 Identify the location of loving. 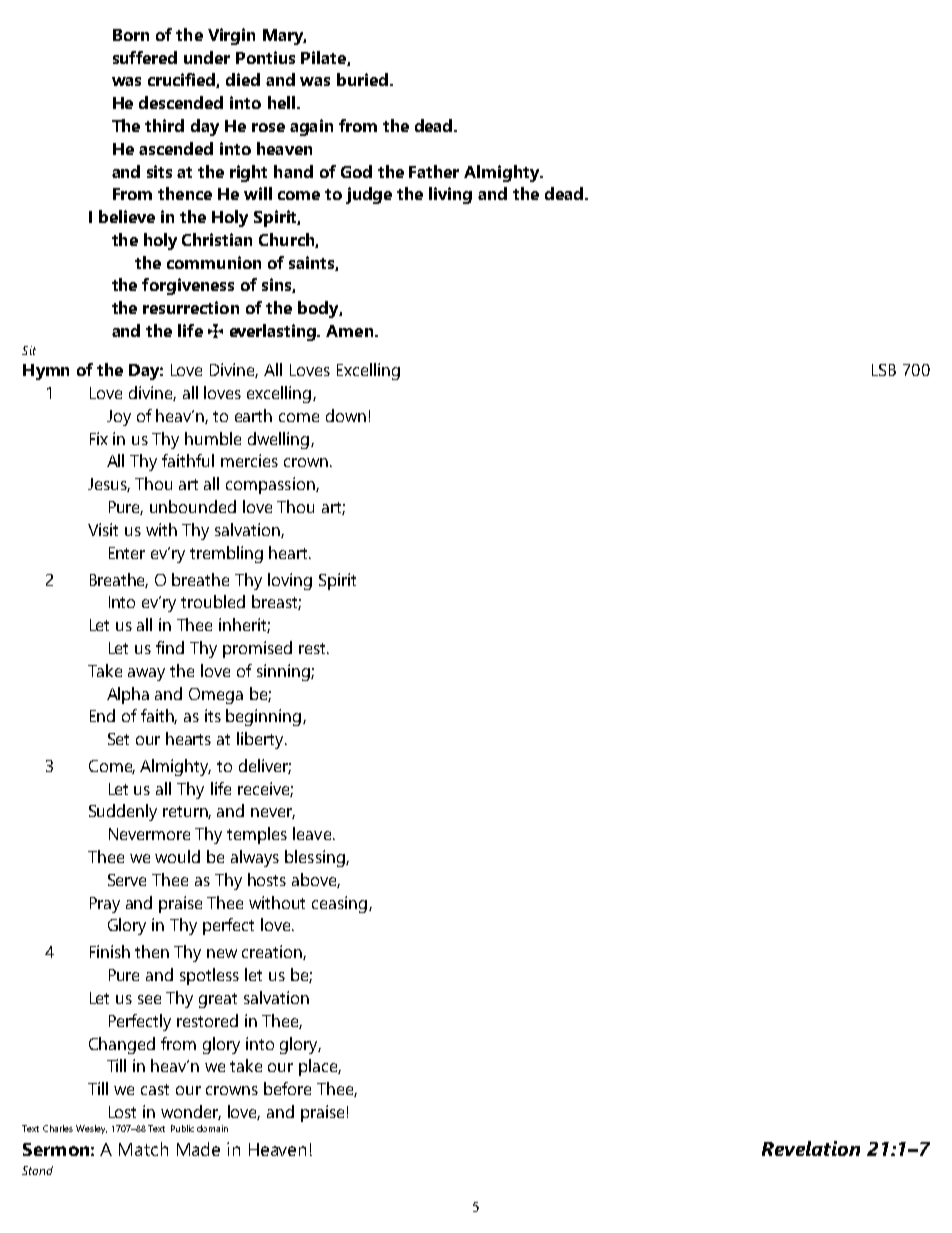
(290, 581).
